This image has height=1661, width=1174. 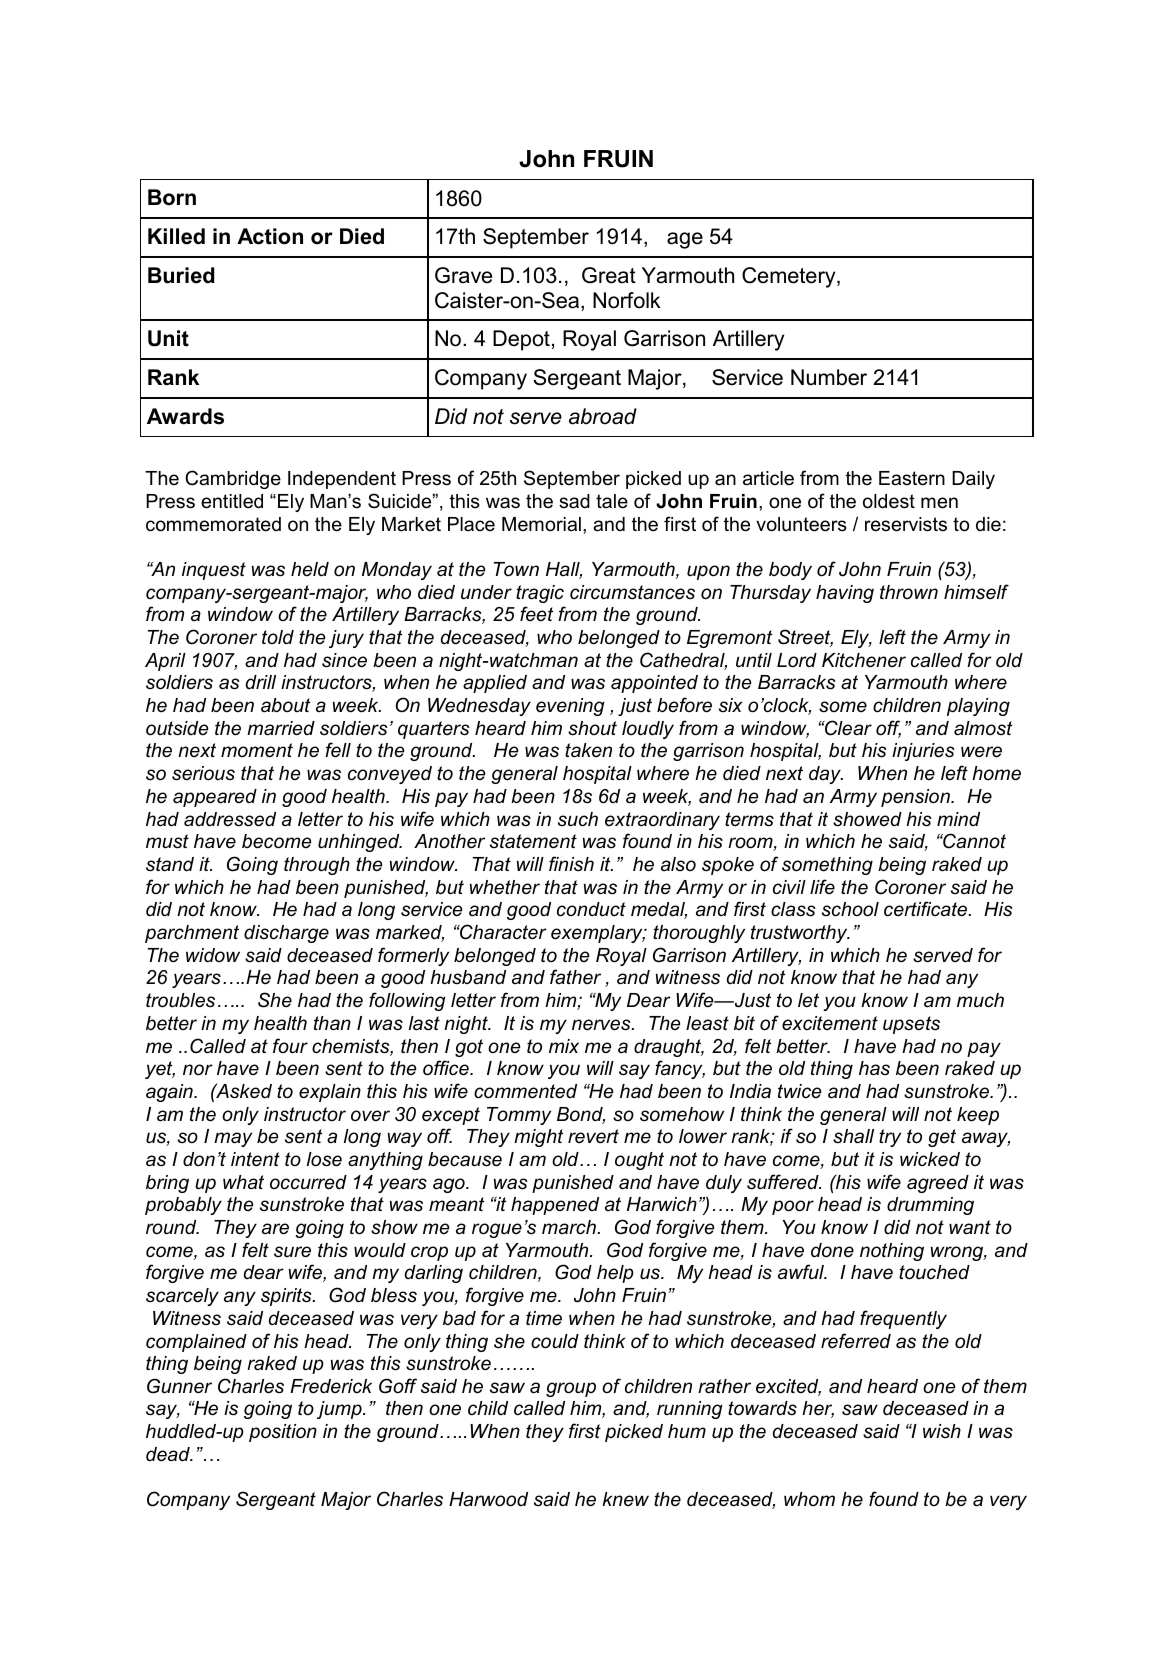 What do you see at coordinates (906, 524) in the image?
I see `reservists` at bounding box center [906, 524].
